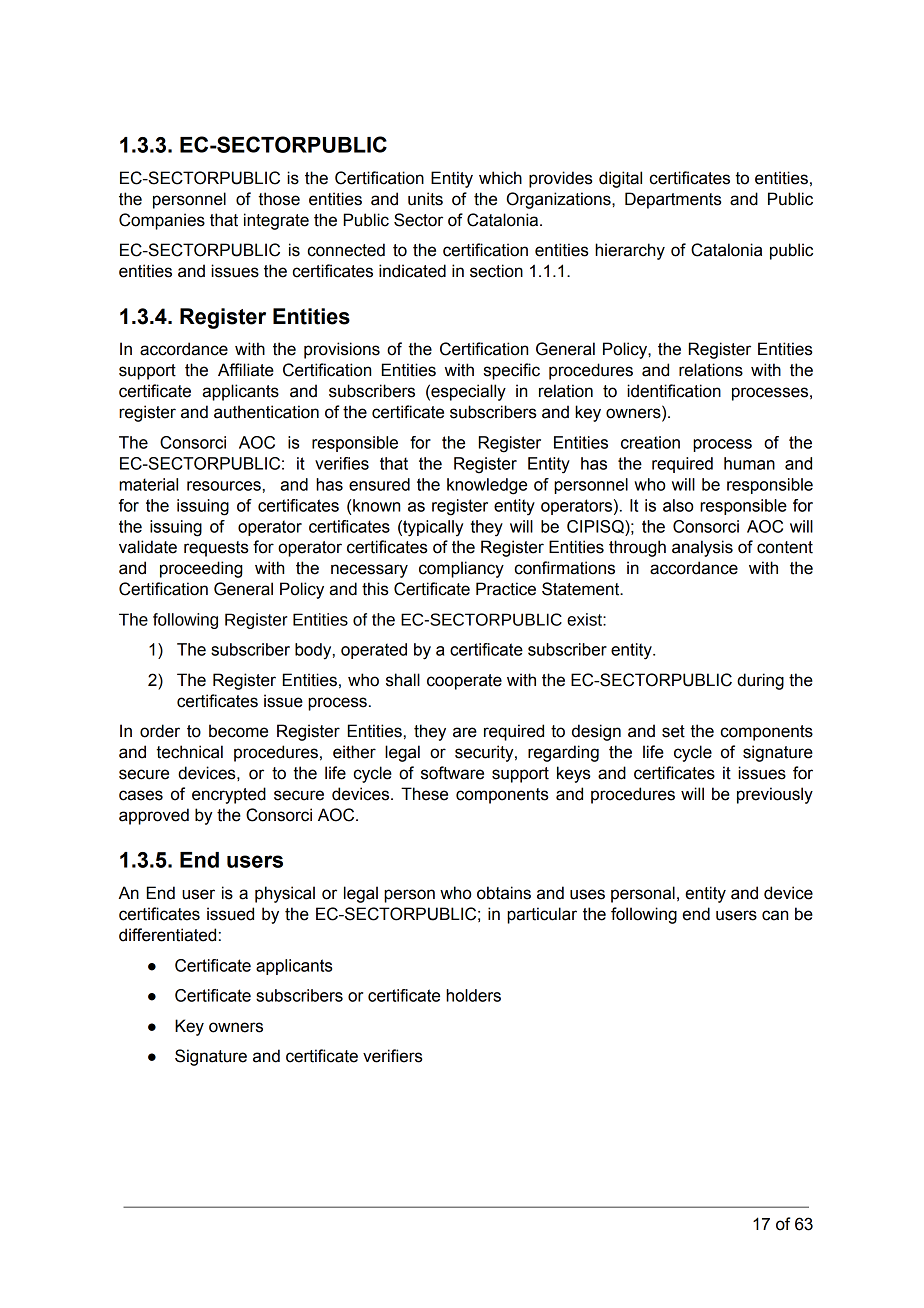  What do you see at coordinates (673, 200) in the screenshot?
I see `Departments` at bounding box center [673, 200].
